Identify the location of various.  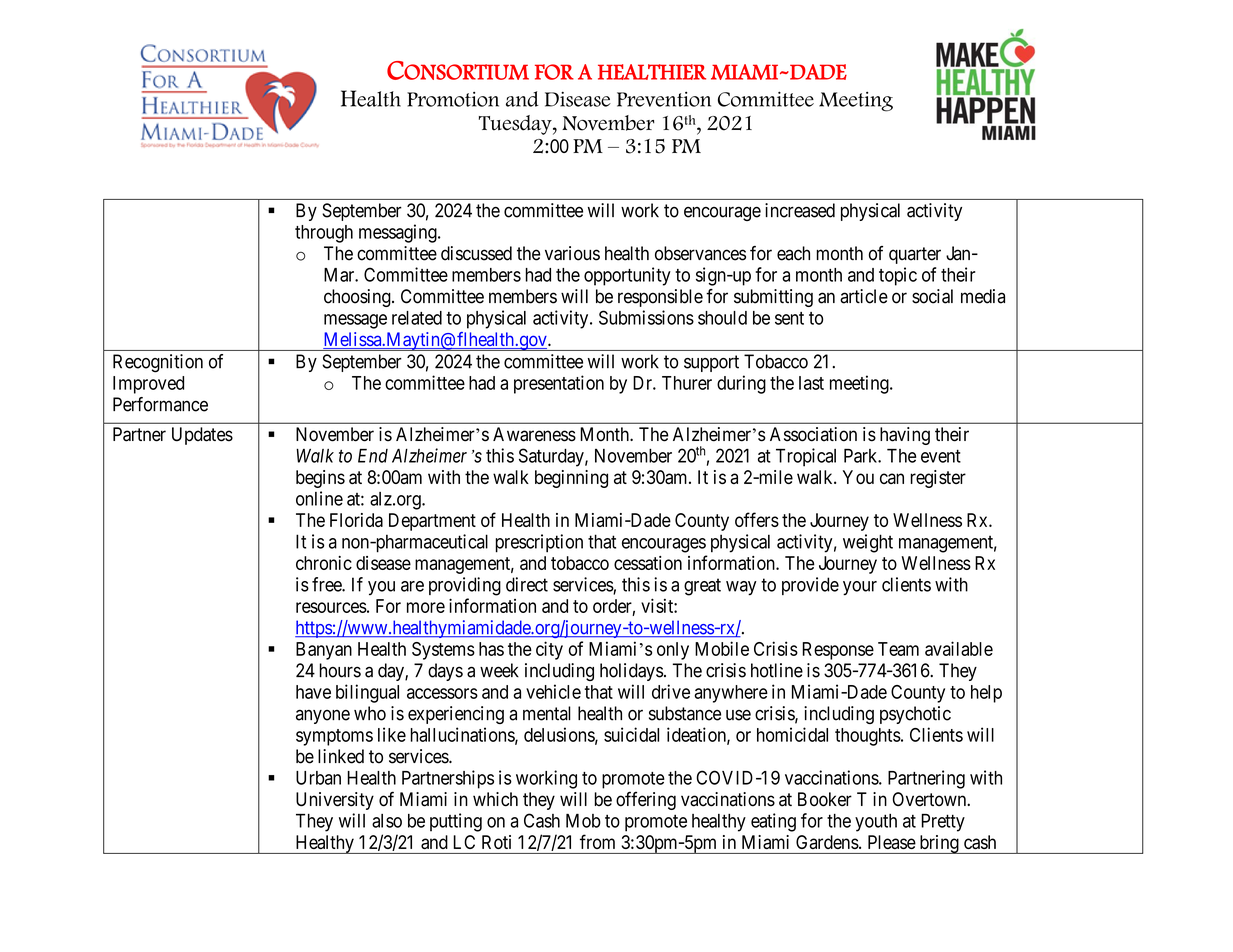
(572, 253).
